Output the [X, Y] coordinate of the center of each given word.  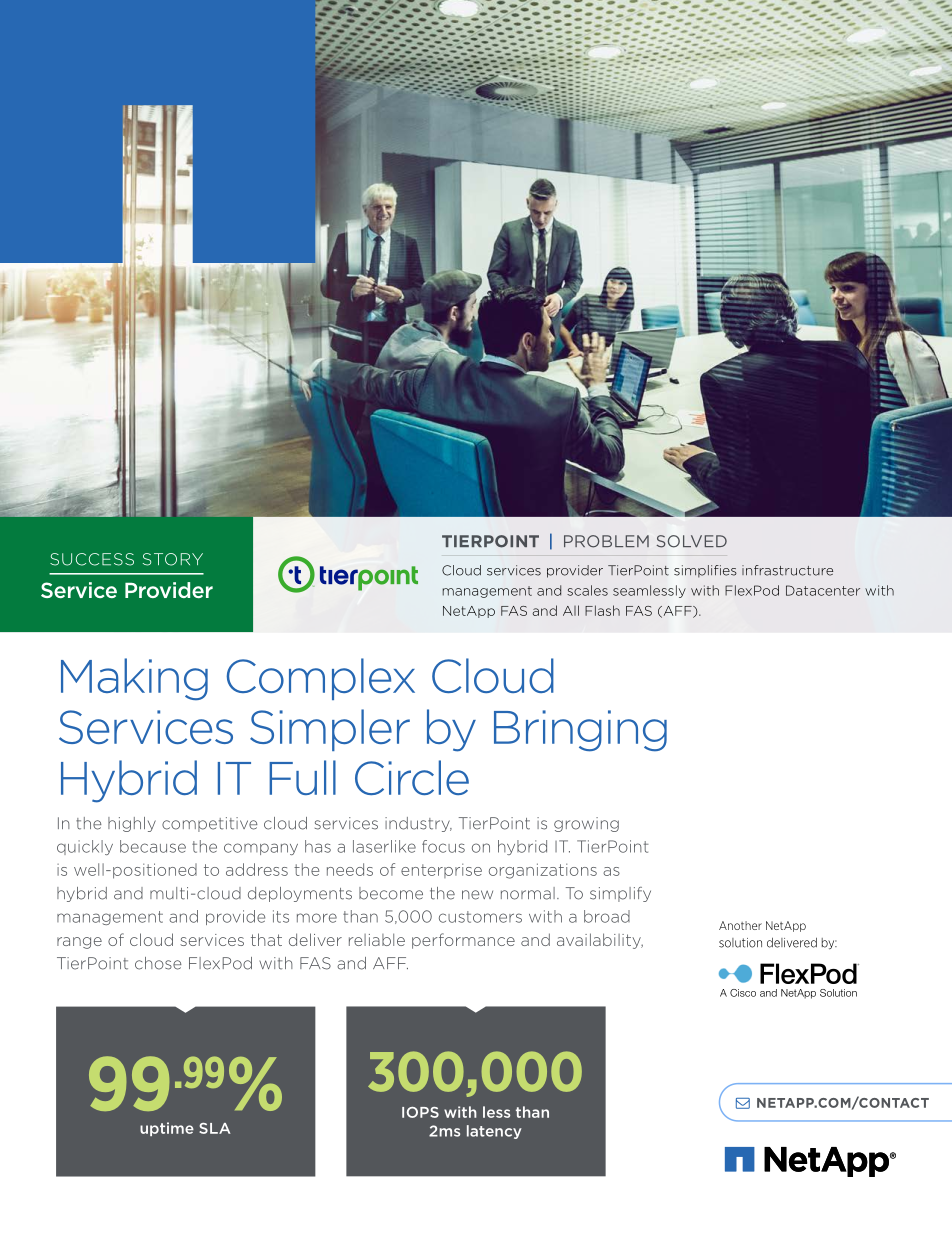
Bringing [580, 731]
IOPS [420, 1112]
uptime [167, 1129]
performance [463, 941]
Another [740, 925]
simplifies [705, 571]
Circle [412, 777]
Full [302, 777]
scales [587, 590]
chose [158, 963]
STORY [173, 559]
